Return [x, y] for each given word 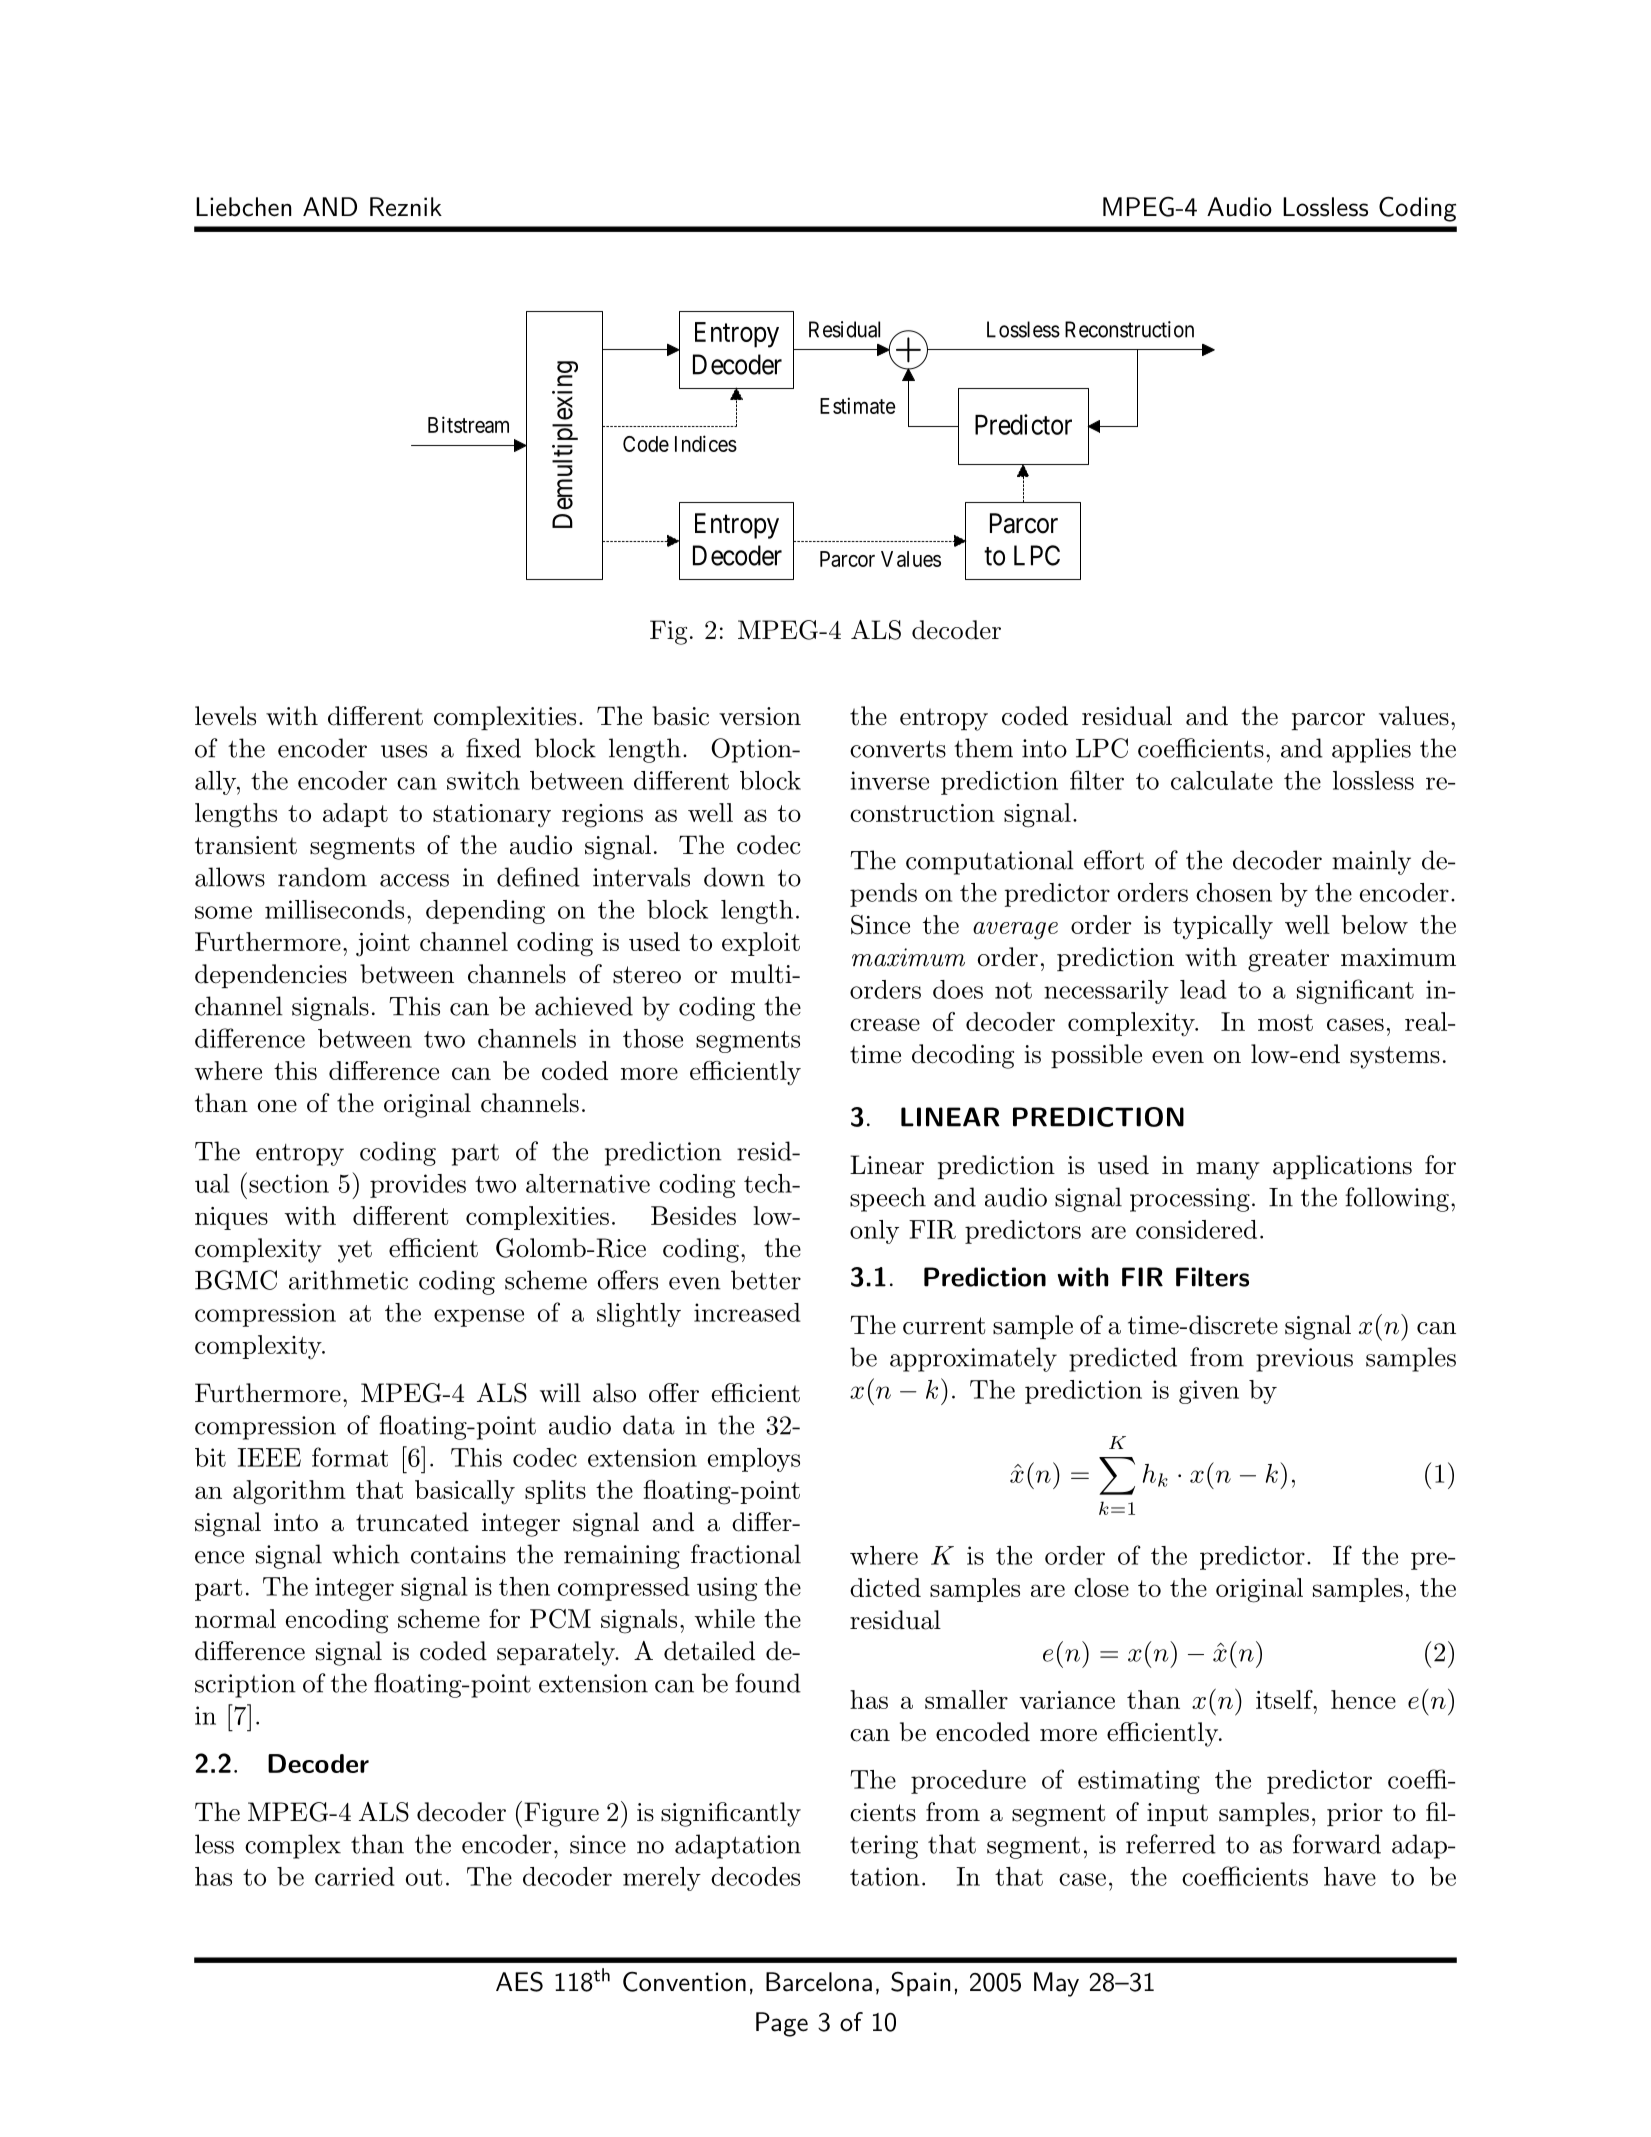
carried [355, 1876]
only [874, 1232]
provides [418, 1186]
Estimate [858, 405]
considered [1196, 1229]
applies [1371, 750]
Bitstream [468, 424]
